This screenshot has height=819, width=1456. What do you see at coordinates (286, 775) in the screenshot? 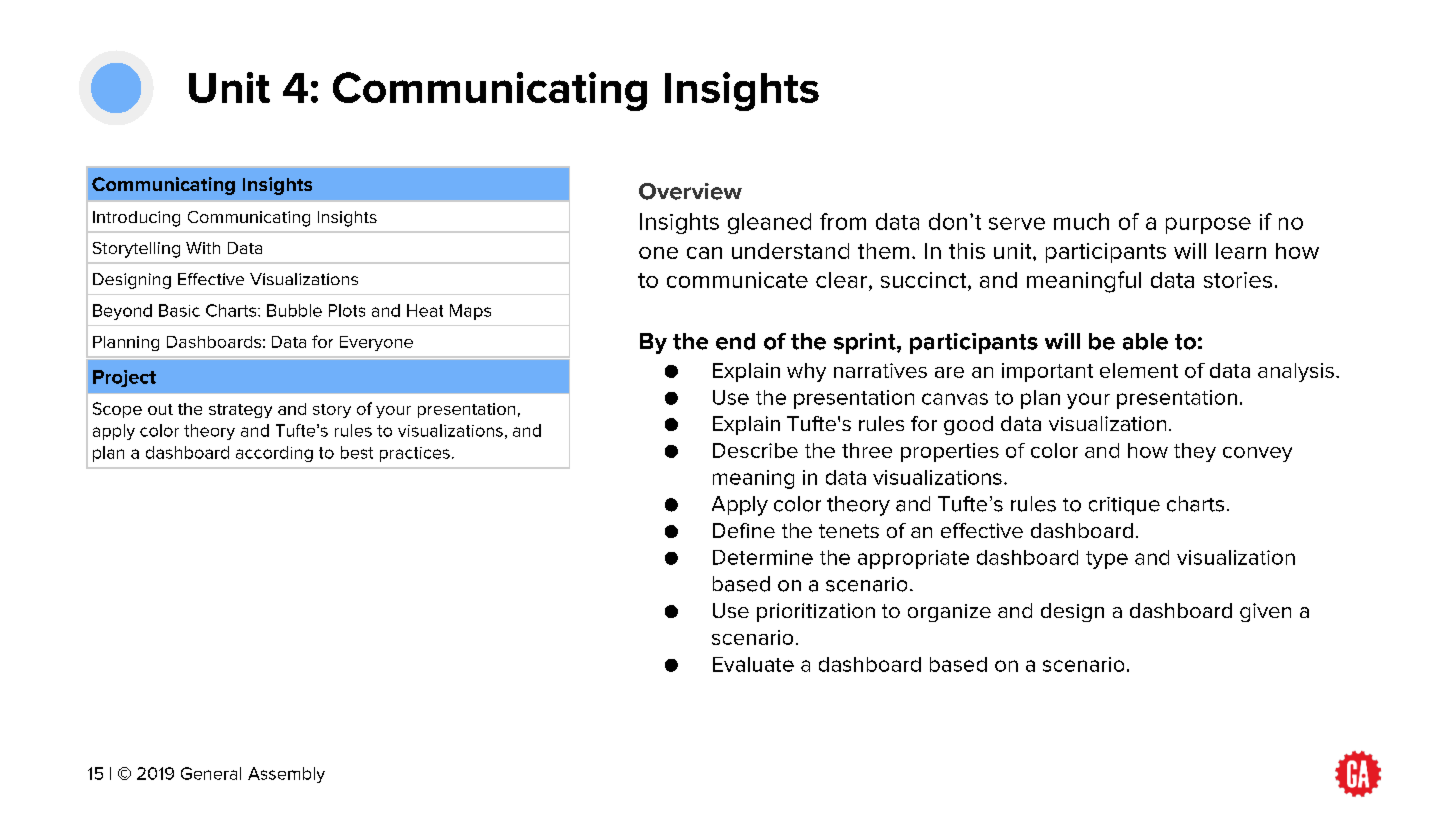
I see `Assembly` at bounding box center [286, 775].
